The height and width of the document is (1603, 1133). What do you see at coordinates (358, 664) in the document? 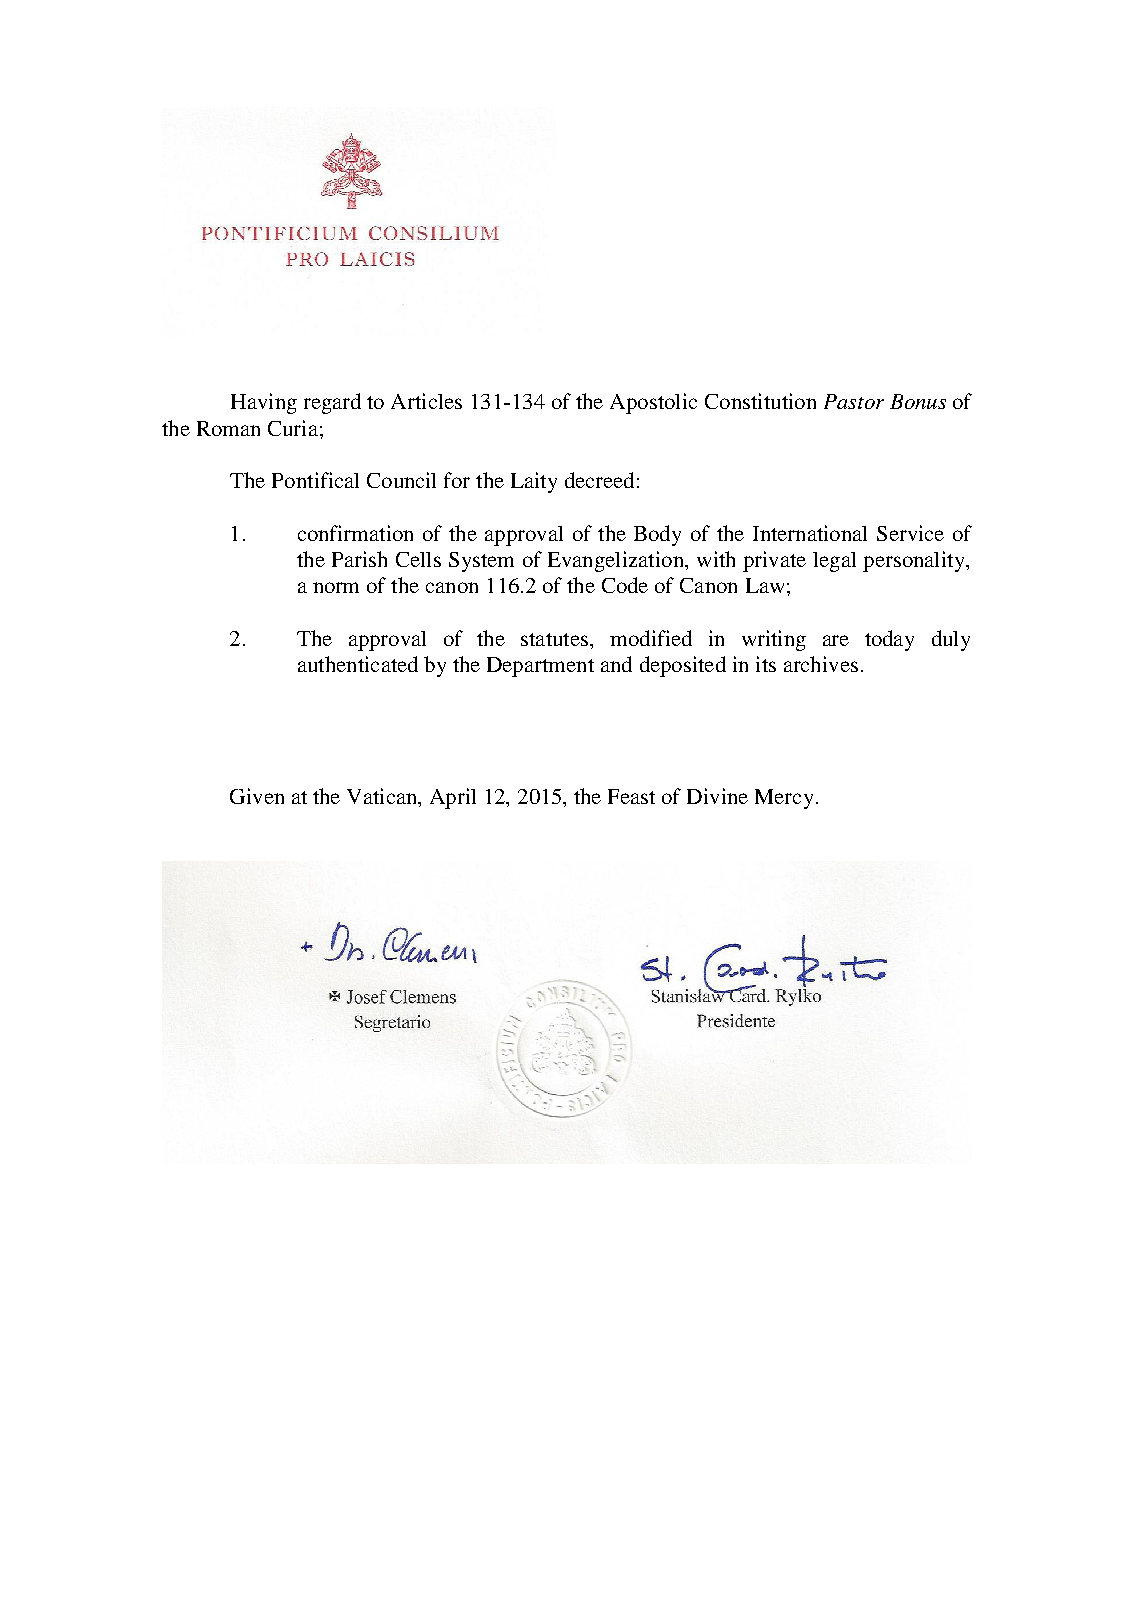
I see `authenticated` at bounding box center [358, 664].
